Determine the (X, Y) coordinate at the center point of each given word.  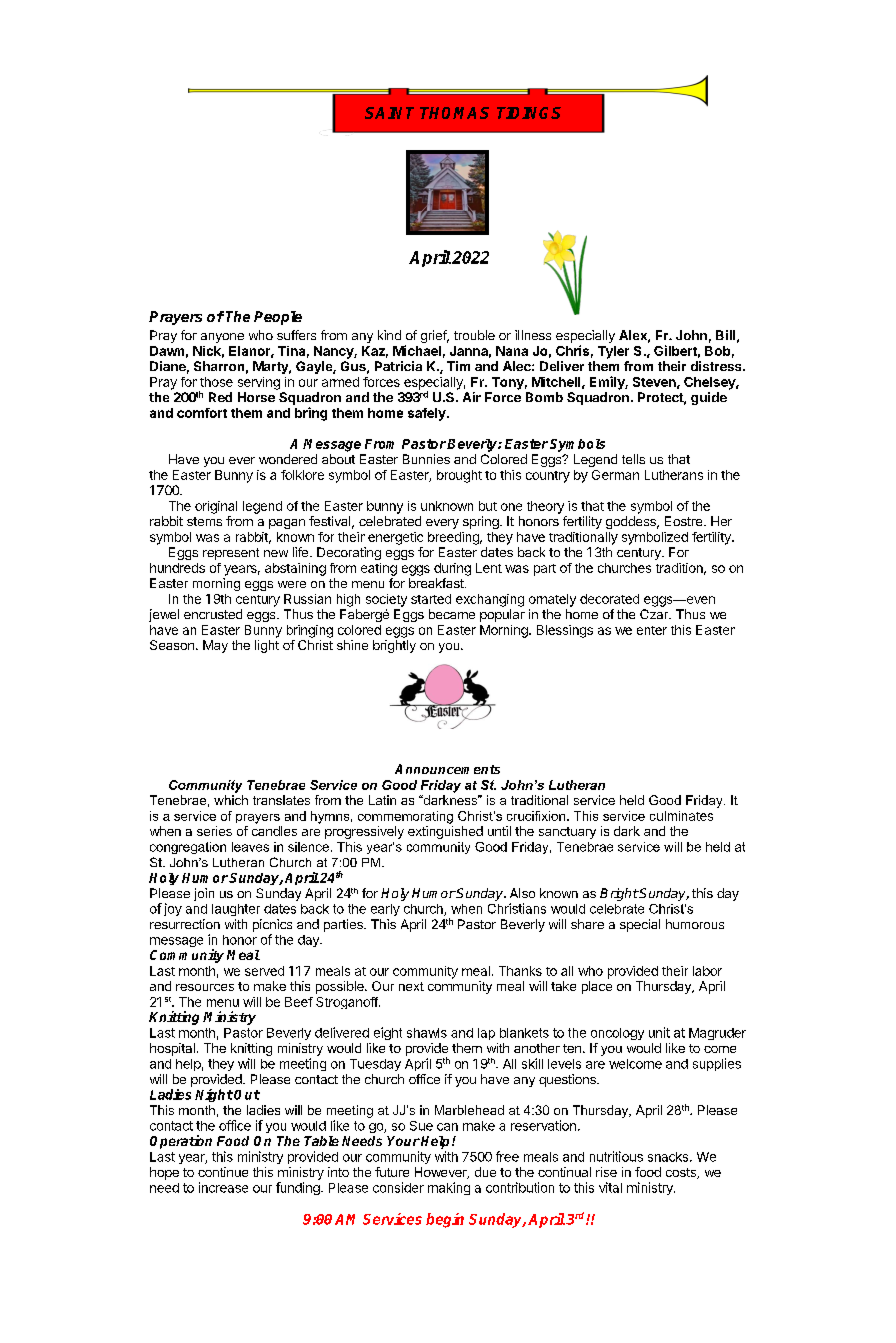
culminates (681, 816)
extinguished (445, 832)
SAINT (389, 113)
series (214, 831)
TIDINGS (529, 113)
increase (223, 1187)
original (216, 507)
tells (633, 459)
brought (459, 476)
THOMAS (454, 113)
